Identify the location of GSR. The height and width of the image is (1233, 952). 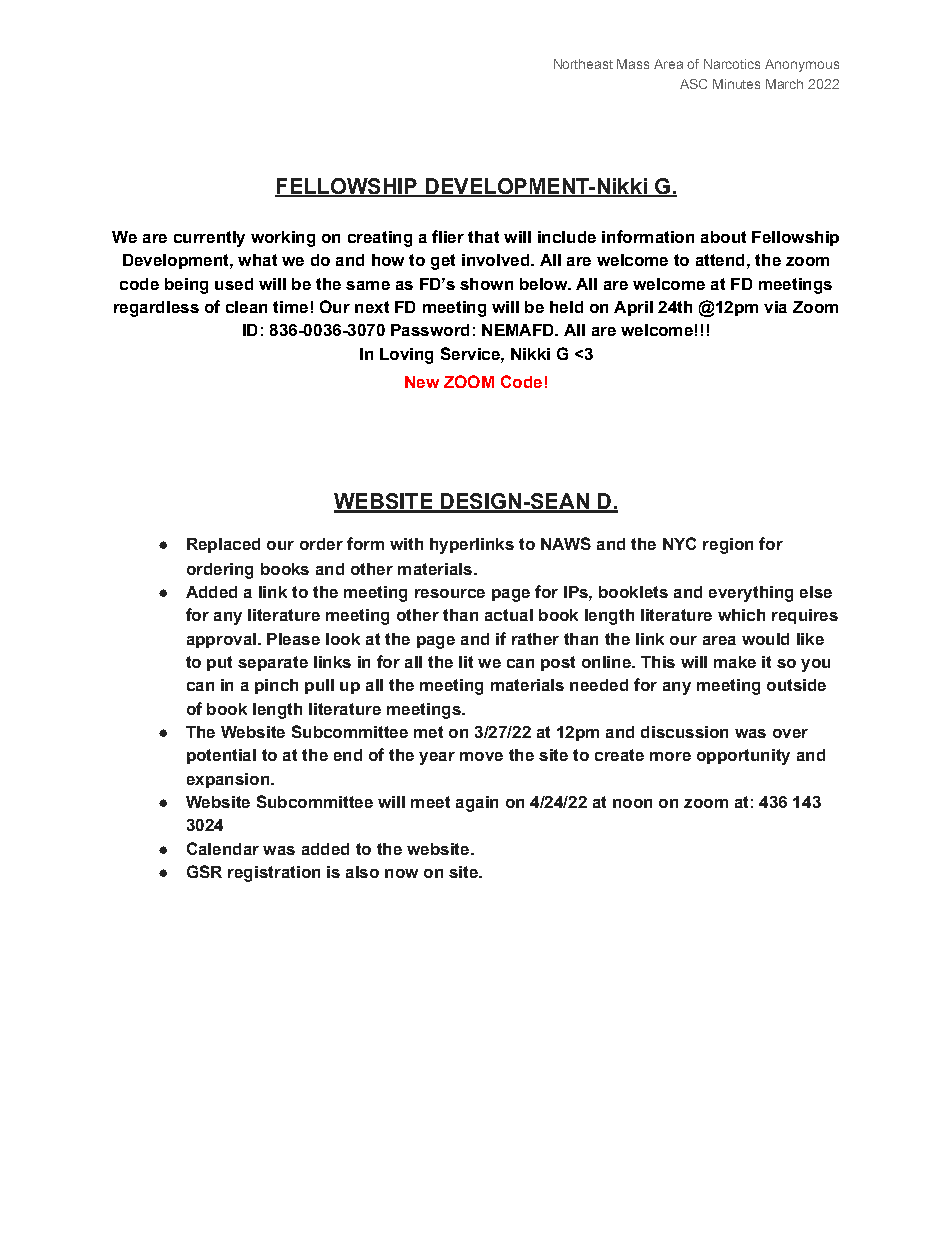
(204, 871).
